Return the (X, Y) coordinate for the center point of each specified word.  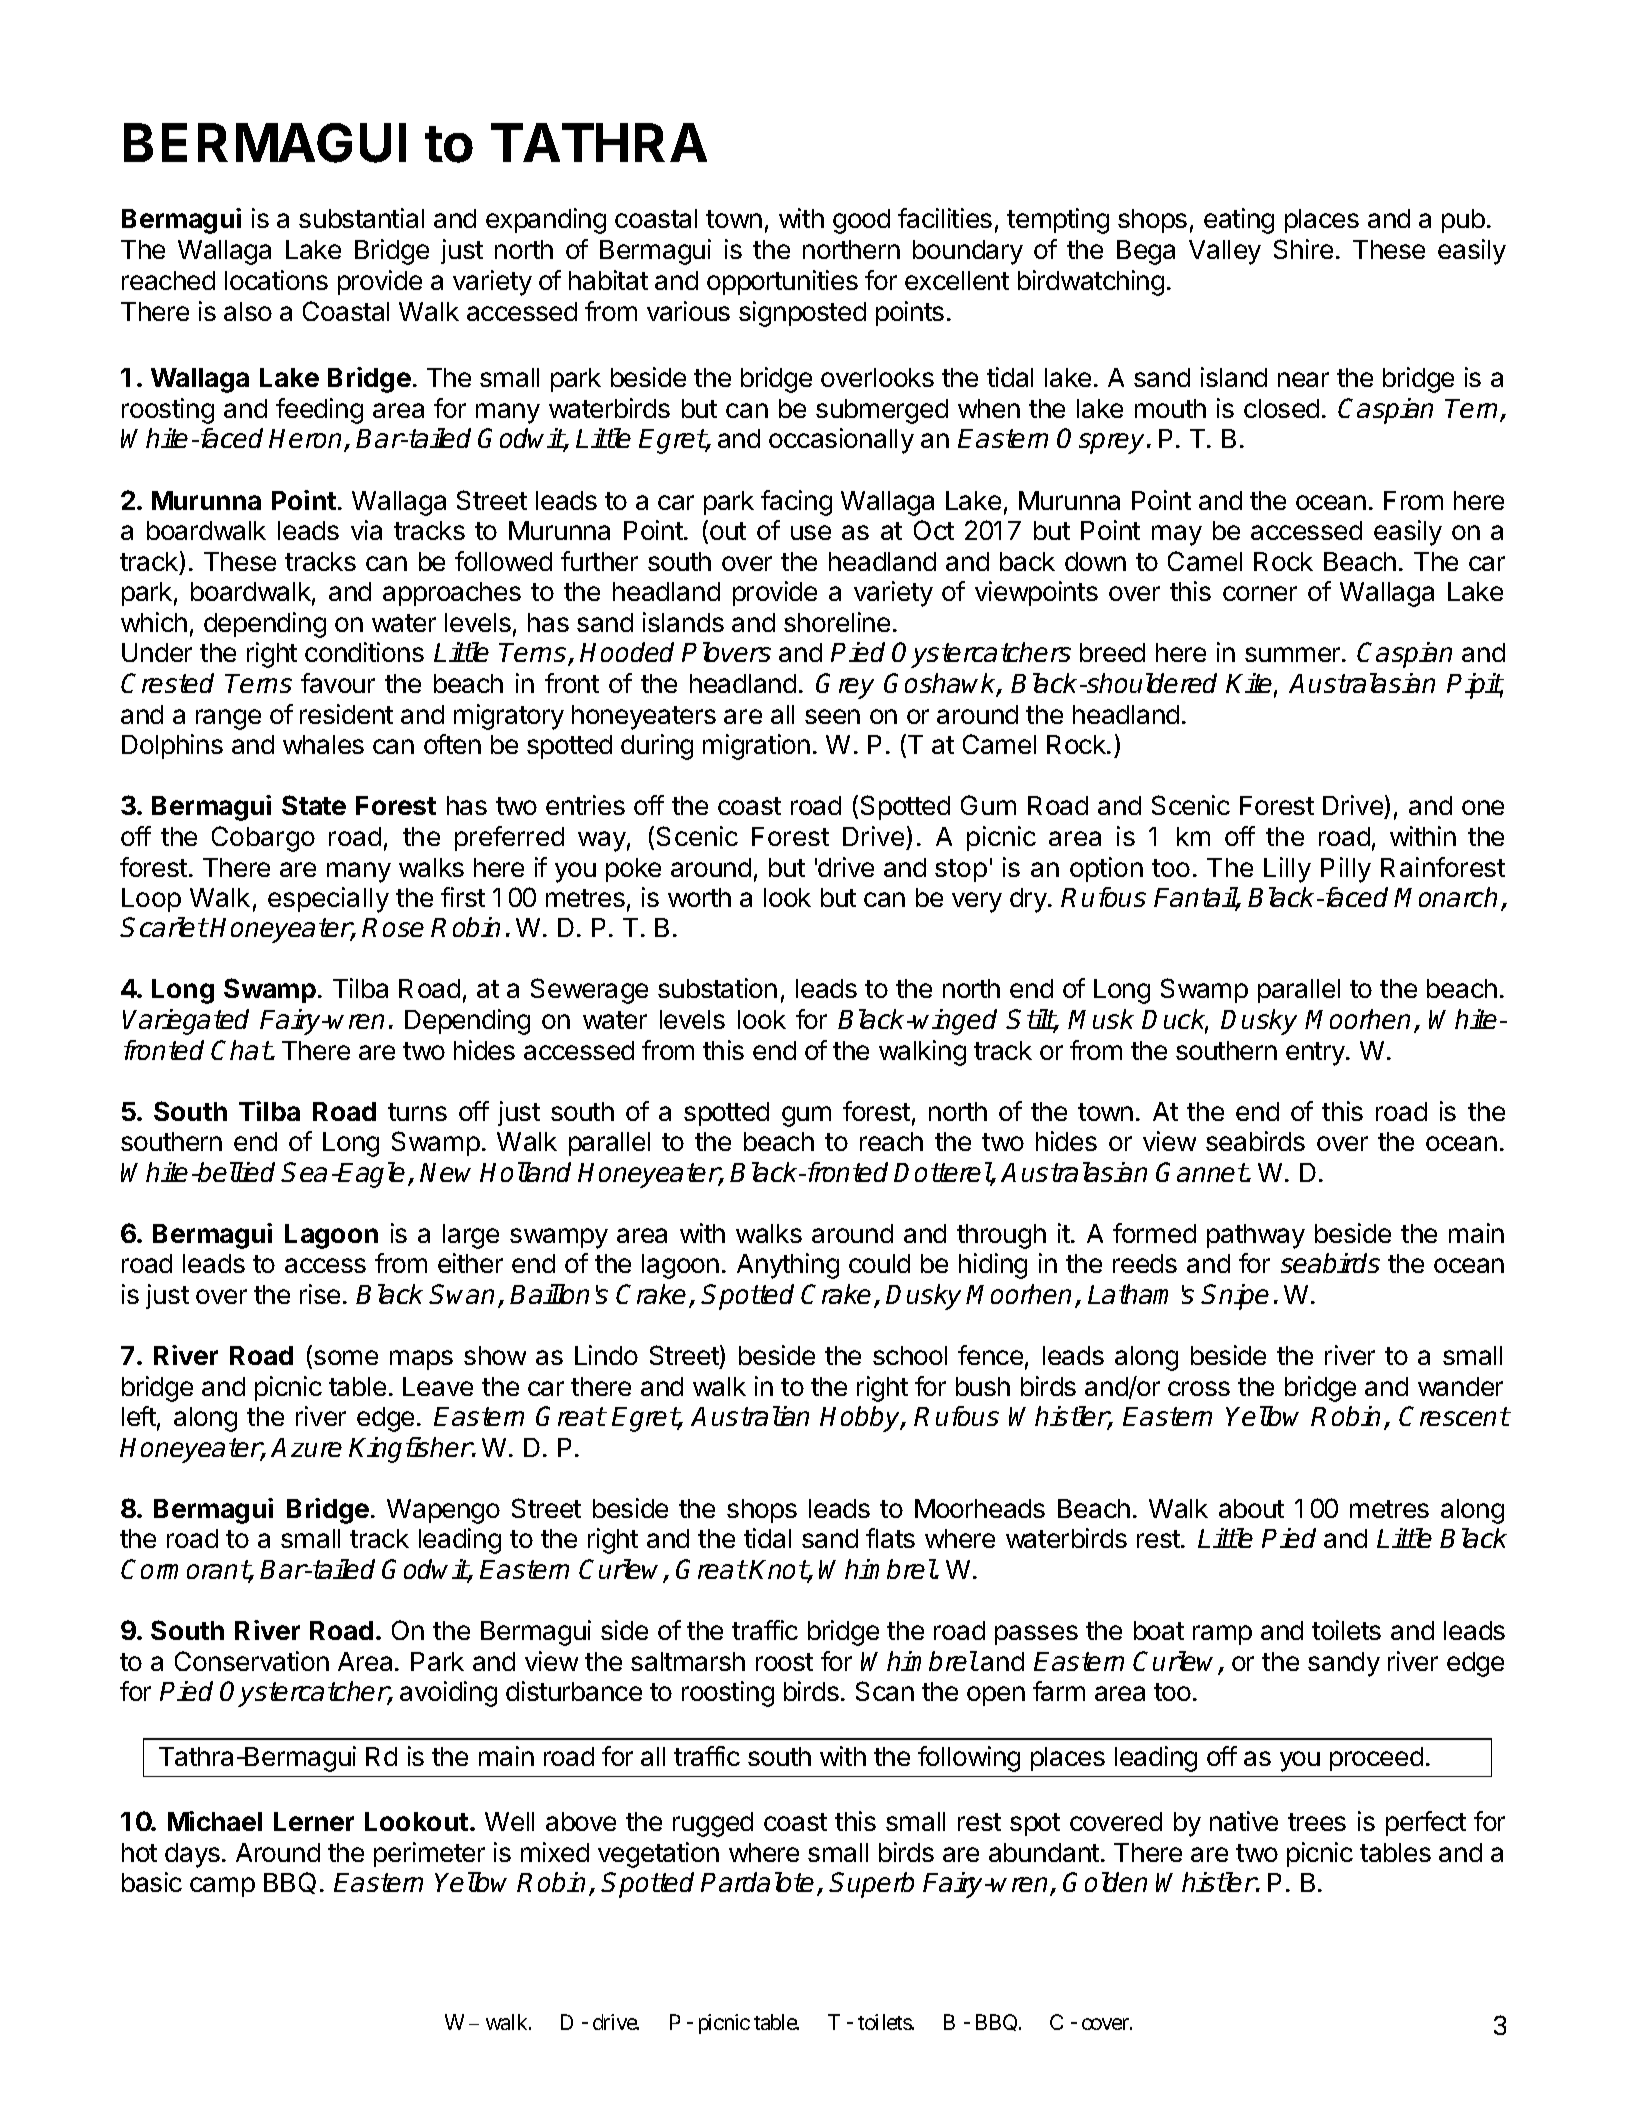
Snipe (1235, 1297)
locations (276, 280)
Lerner (314, 1821)
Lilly (1287, 870)
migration (756, 747)
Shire (1303, 249)
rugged (713, 1824)
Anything (788, 1266)
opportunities (782, 282)
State (314, 805)
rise (320, 1294)
